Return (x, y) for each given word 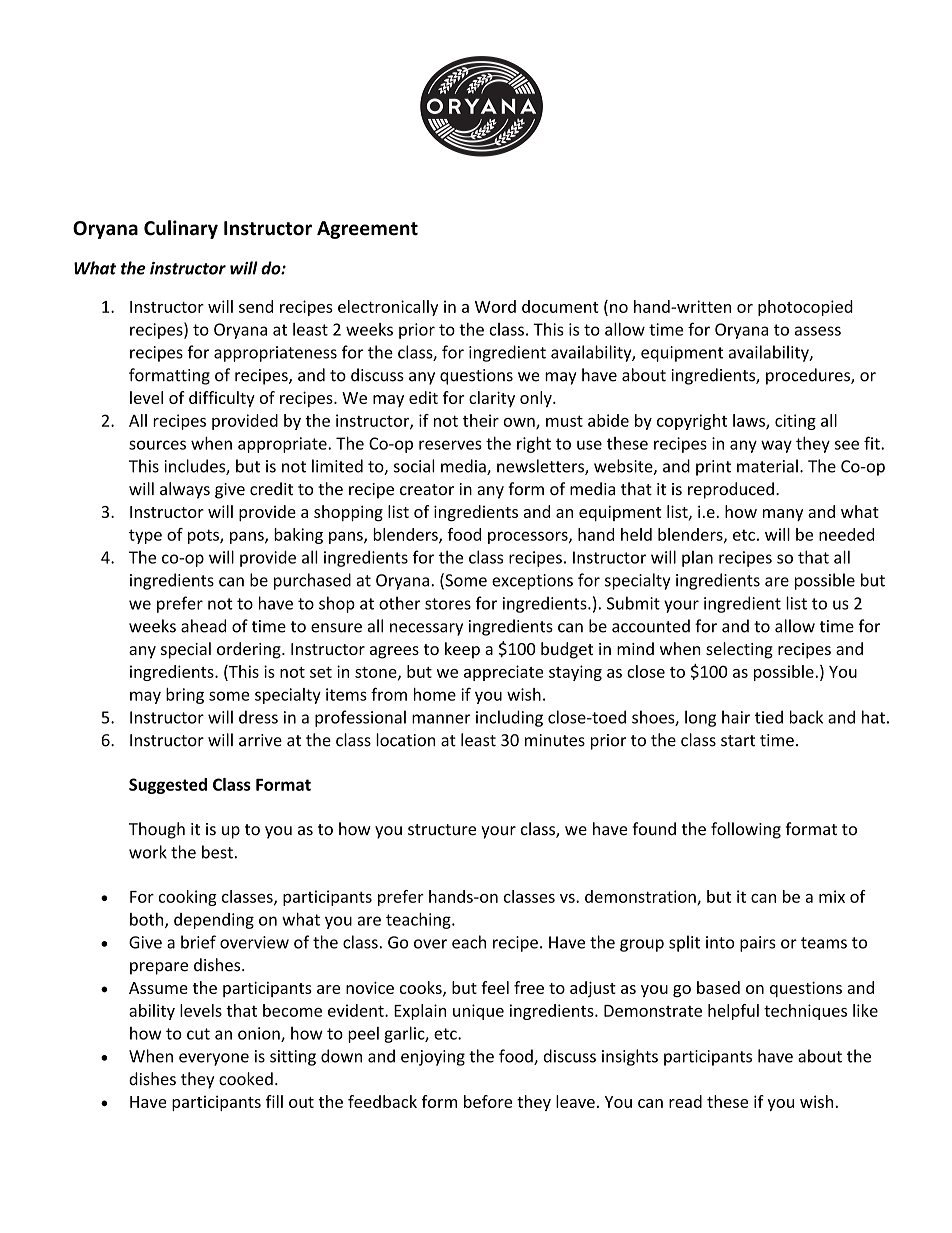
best (217, 852)
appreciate (503, 673)
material (767, 466)
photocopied (805, 308)
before (488, 1101)
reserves (450, 445)
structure (442, 830)
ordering (250, 650)
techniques (805, 1012)
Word (495, 306)
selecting (739, 650)
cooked (246, 1079)
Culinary (181, 229)
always (185, 490)
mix (832, 896)
